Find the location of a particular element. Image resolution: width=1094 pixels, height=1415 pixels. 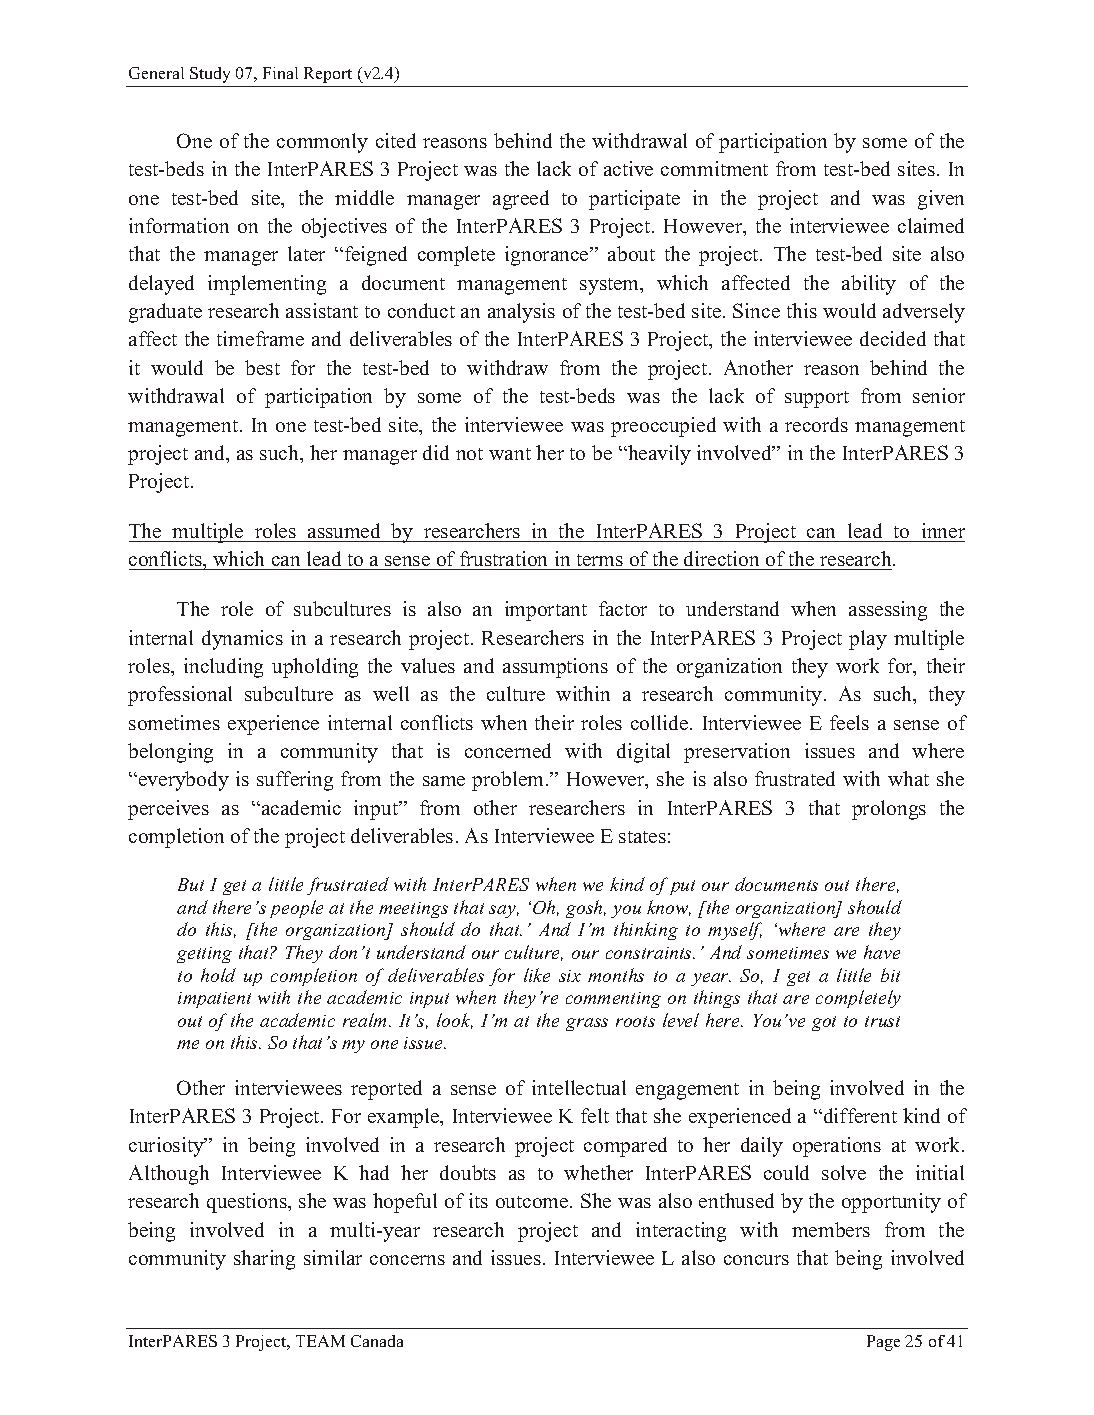

people is located at coordinates (296, 909).
